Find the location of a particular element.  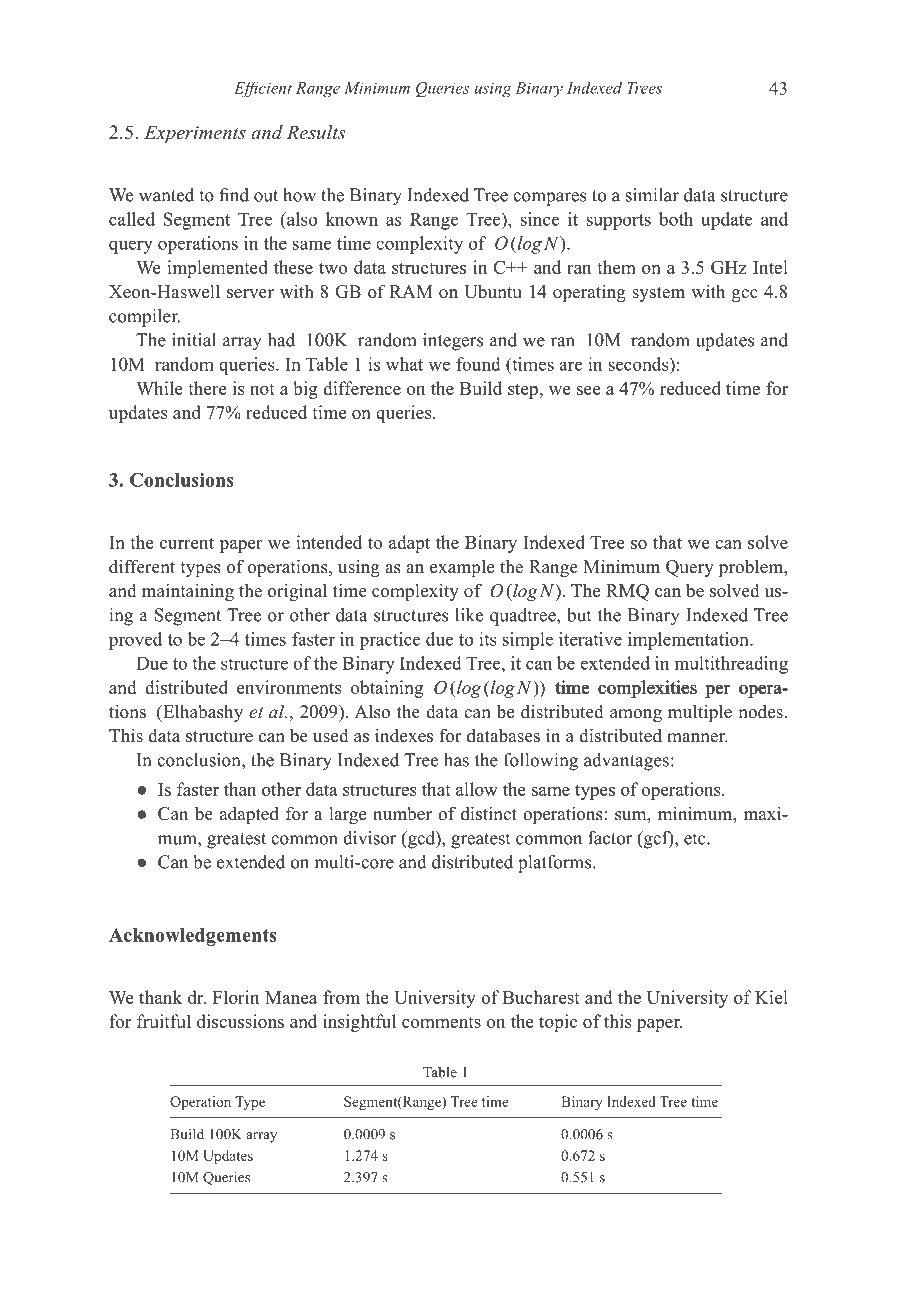

similar is located at coordinates (652, 195).
